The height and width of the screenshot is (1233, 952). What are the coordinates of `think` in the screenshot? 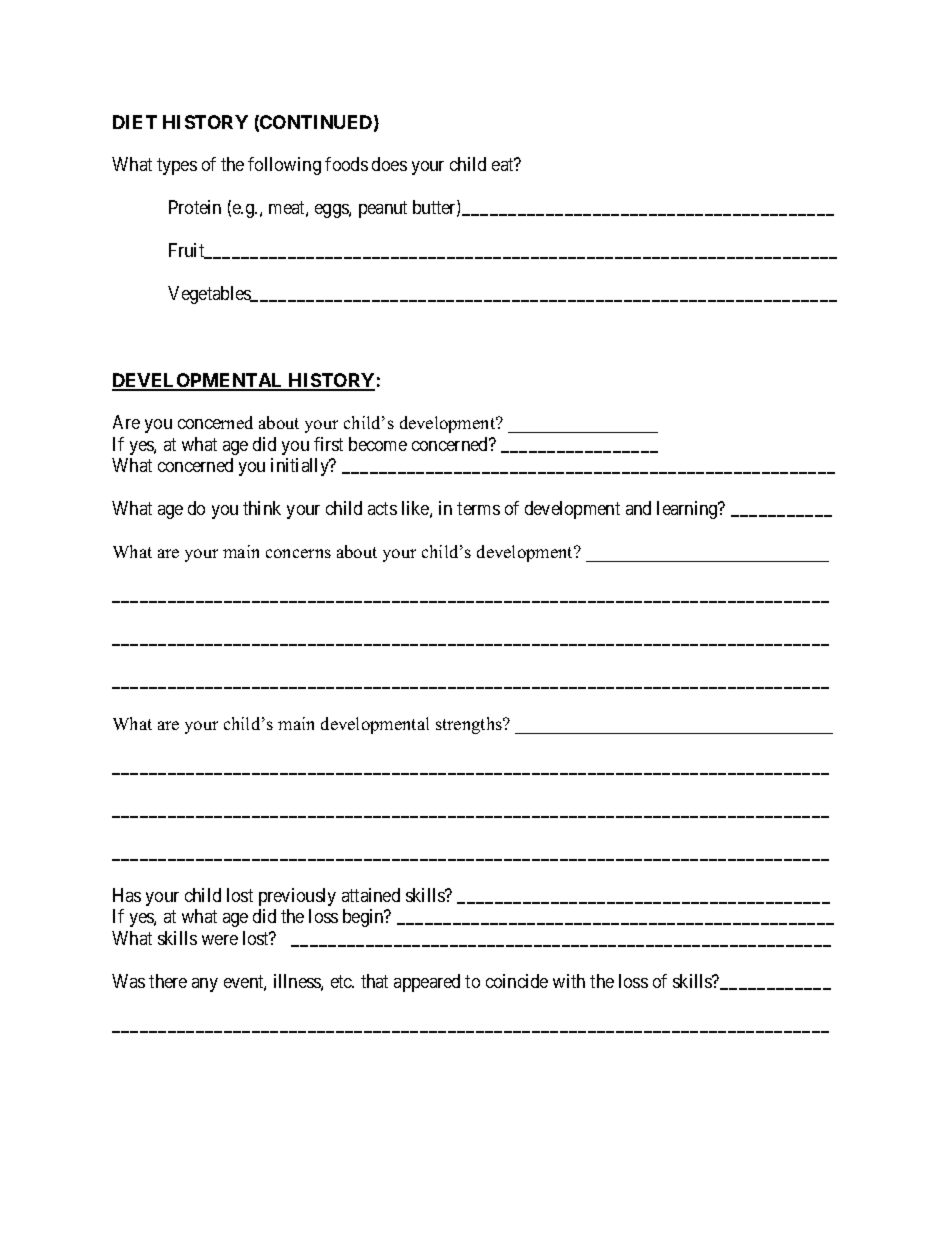 It's located at (262, 508).
